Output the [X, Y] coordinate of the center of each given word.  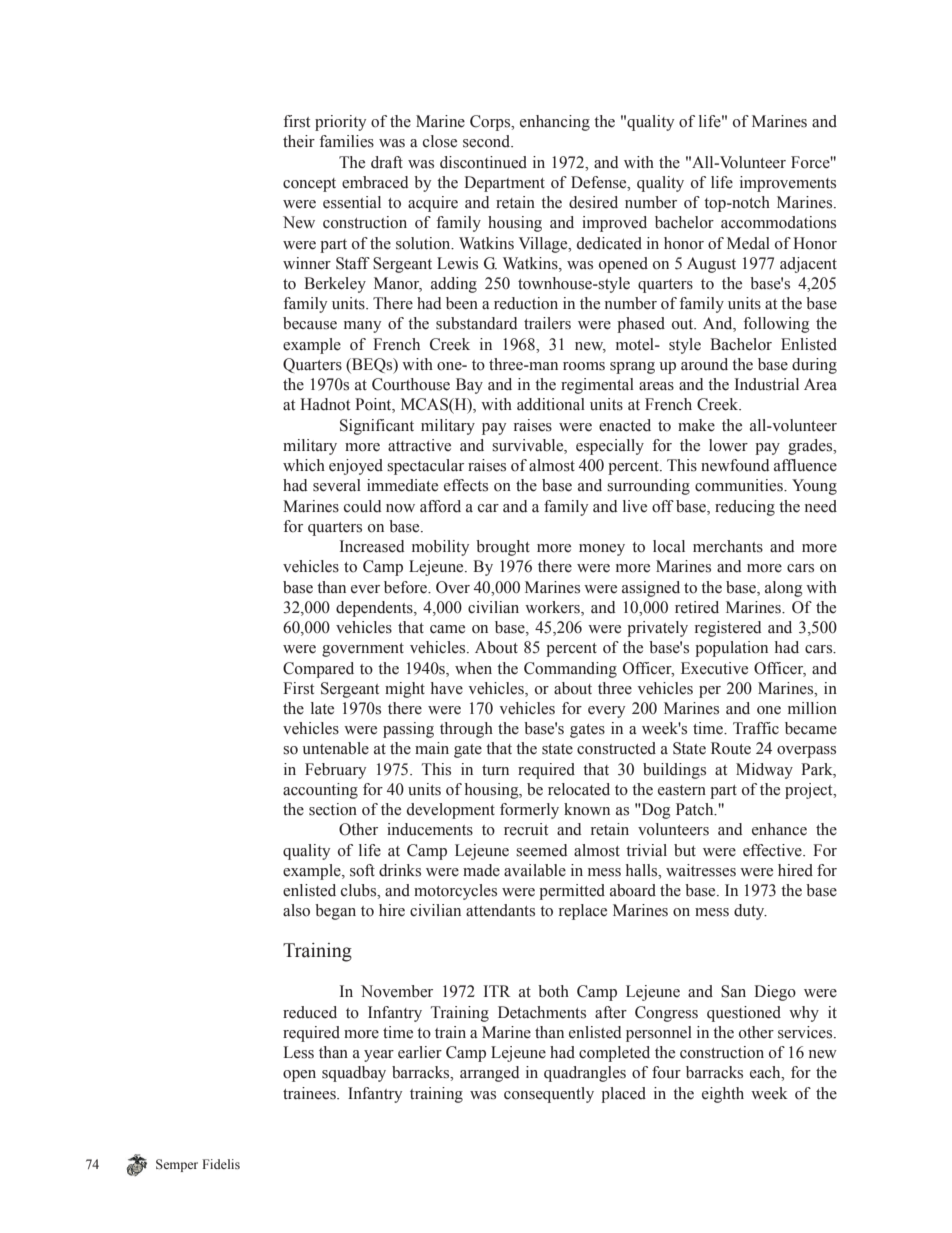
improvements [788, 184]
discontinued [483, 162]
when [473, 668]
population [731, 649]
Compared [318, 670]
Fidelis [221, 1164]
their [299, 141]
